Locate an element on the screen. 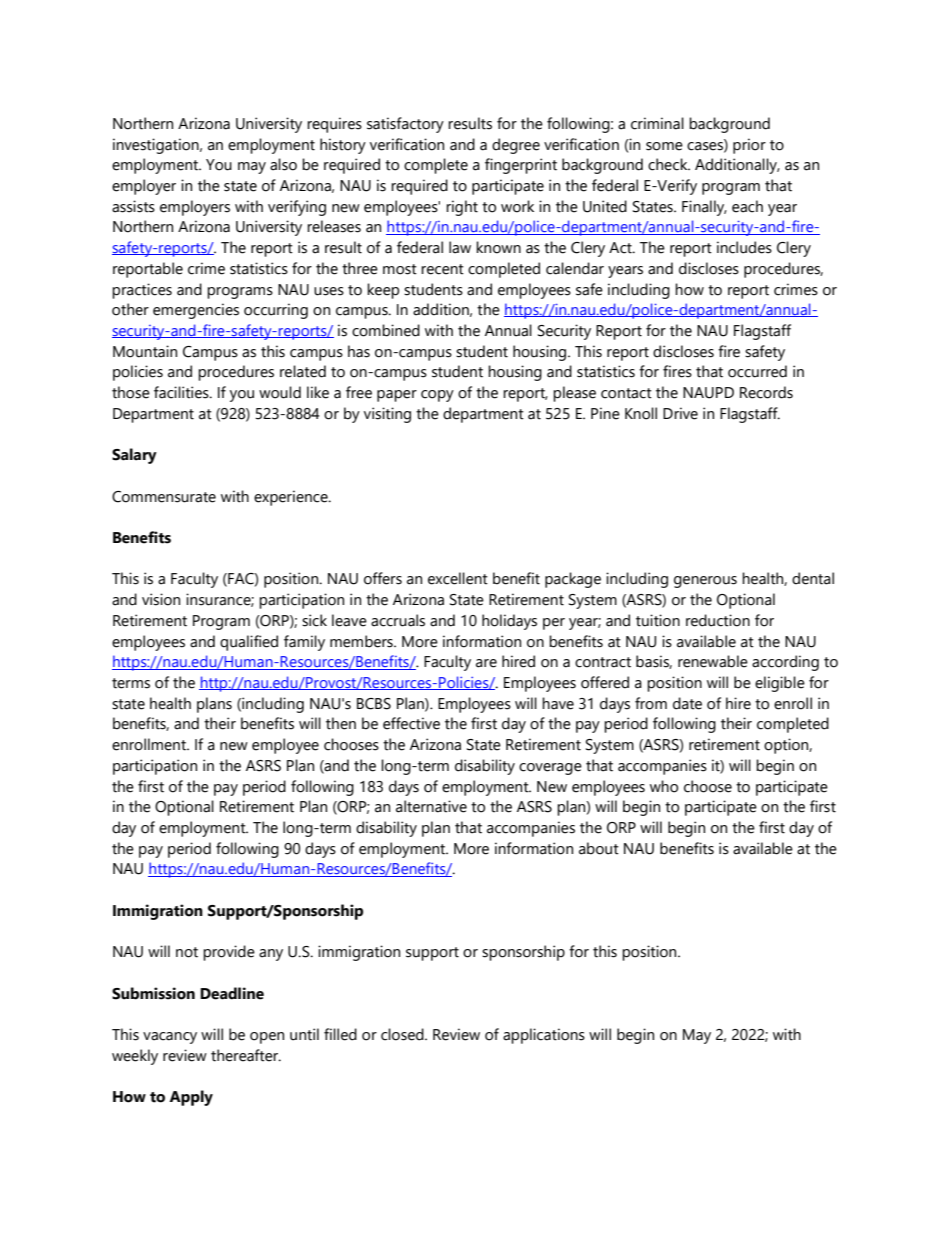 This screenshot has height=1233, width=952. thereafter is located at coordinates (246, 1055).
